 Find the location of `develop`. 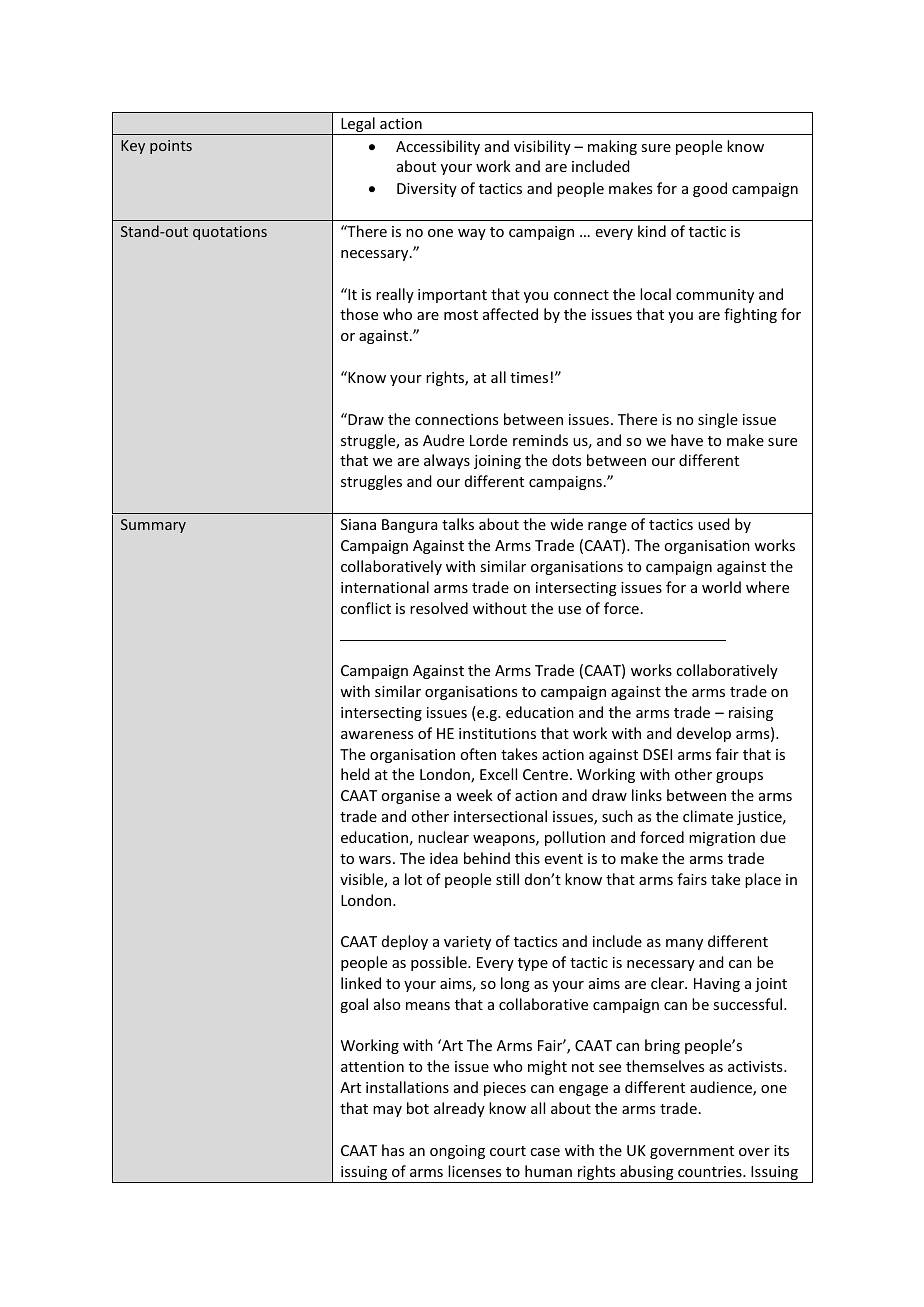

develop is located at coordinates (704, 734).
